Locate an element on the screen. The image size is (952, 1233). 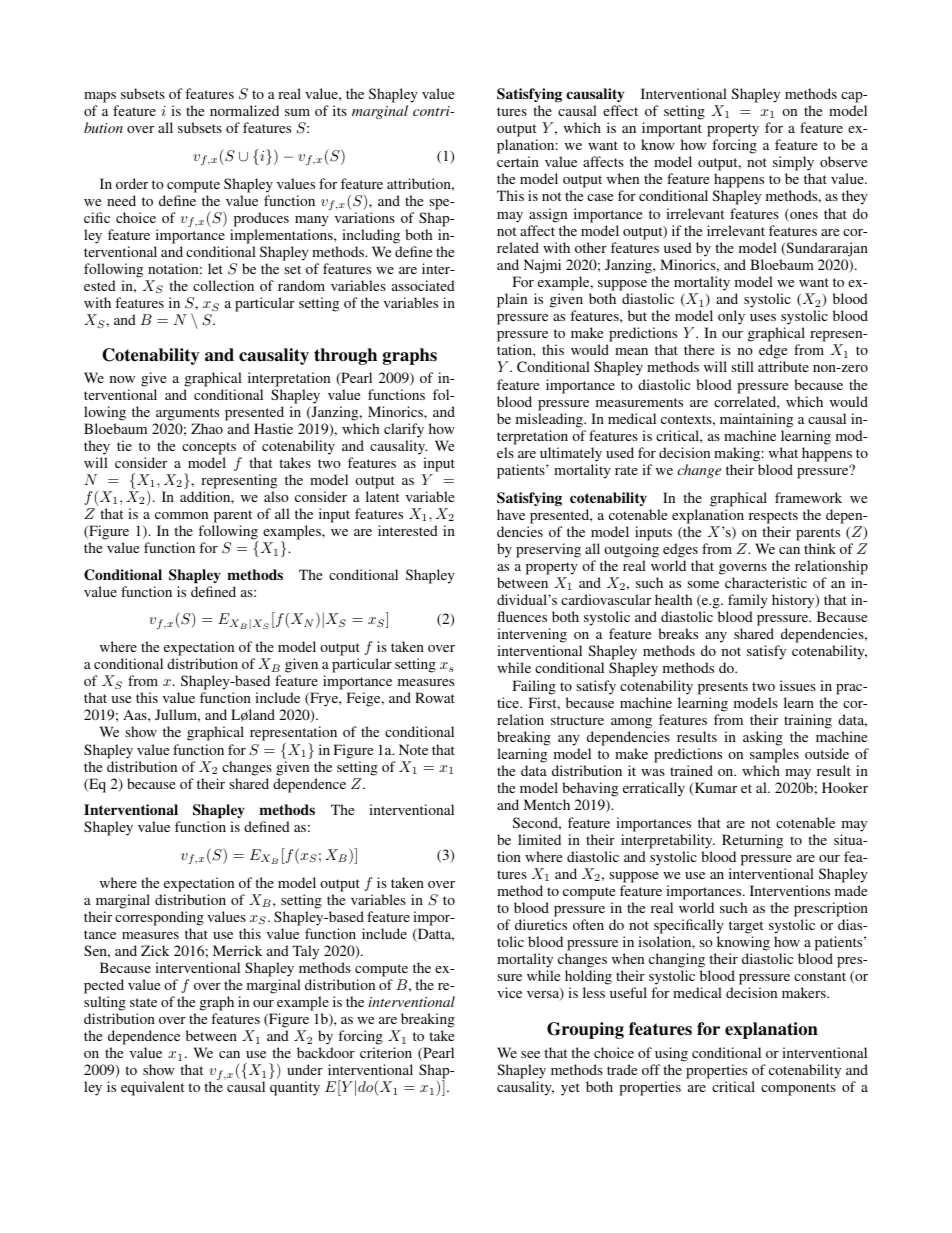
characteristic is located at coordinates (766, 582).
